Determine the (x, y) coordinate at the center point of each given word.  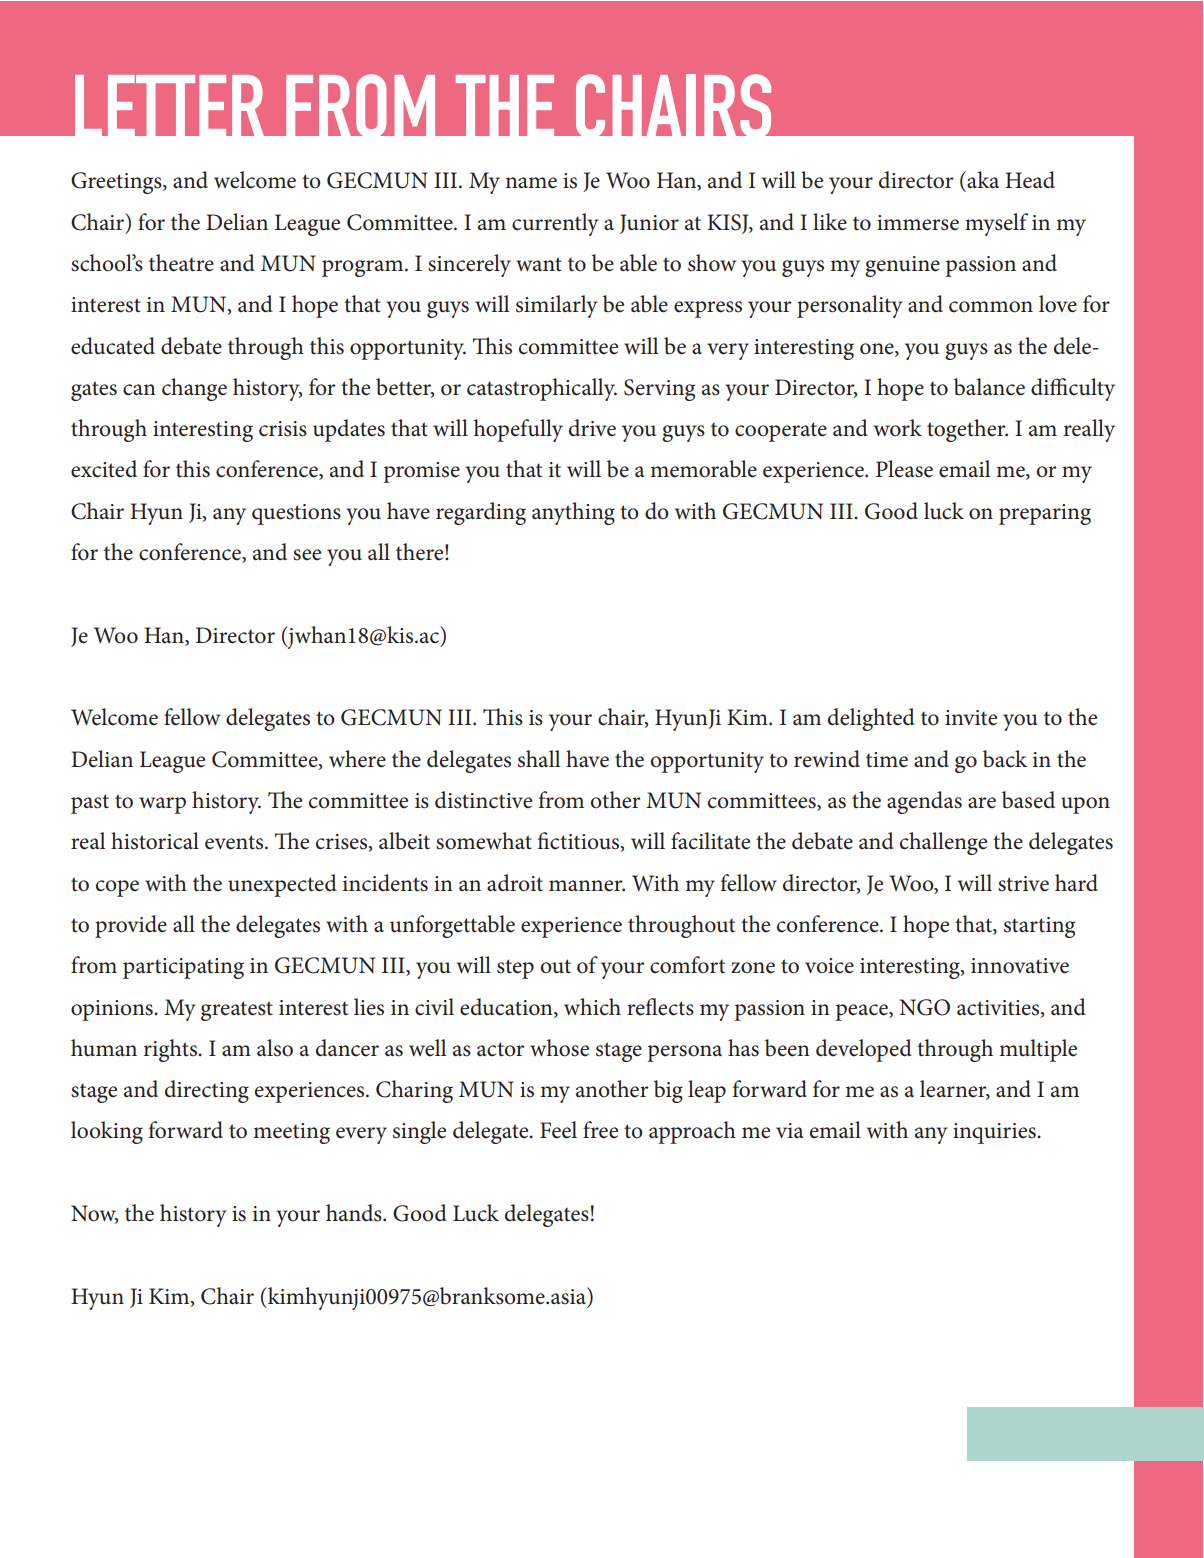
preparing (1045, 514)
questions (296, 514)
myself (996, 224)
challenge (943, 843)
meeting (291, 1133)
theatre (181, 263)
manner (587, 886)
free (600, 1130)
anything (573, 513)
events (235, 842)
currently (555, 224)
